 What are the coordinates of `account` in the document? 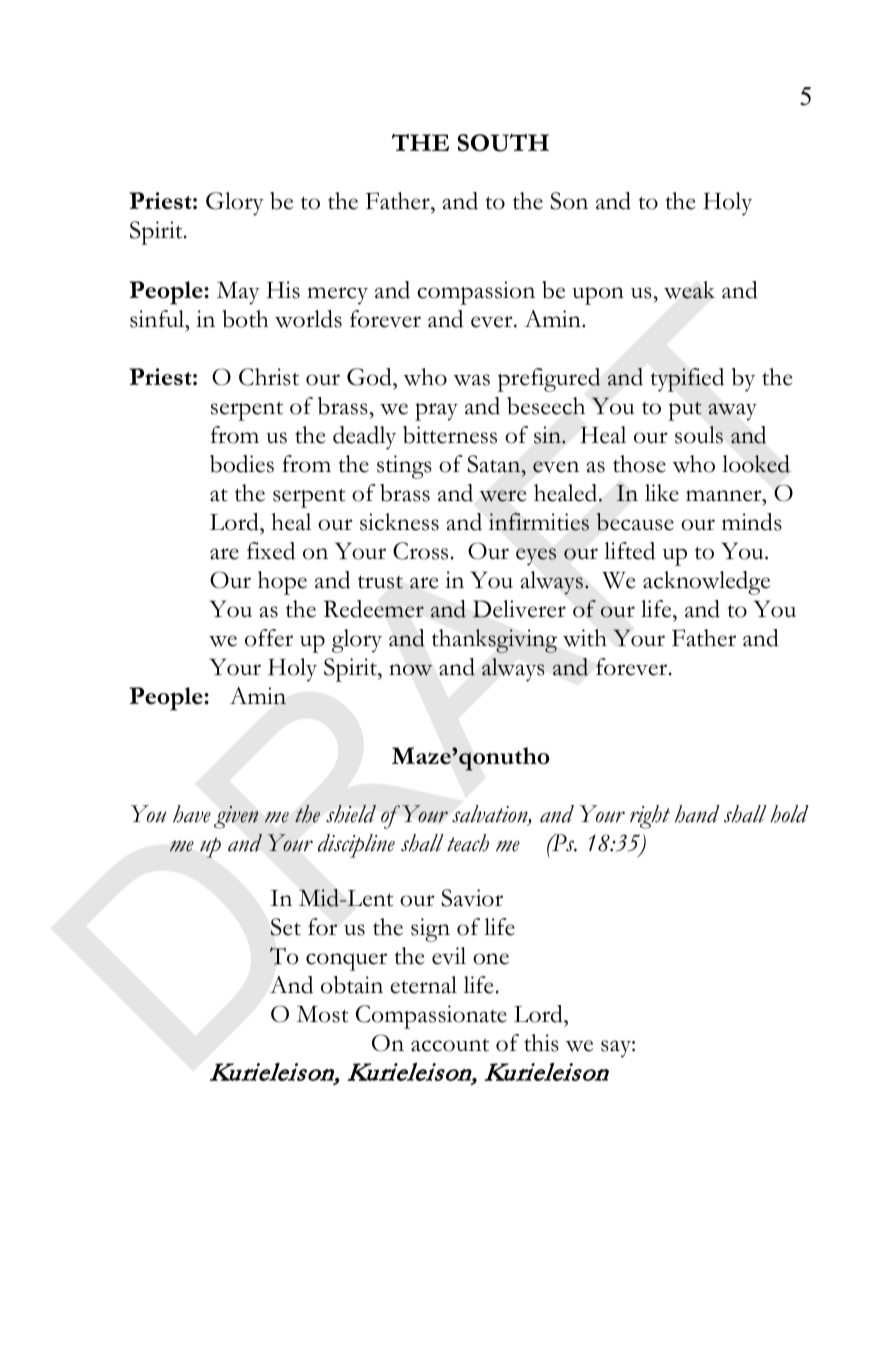 It's located at (450, 1045).
